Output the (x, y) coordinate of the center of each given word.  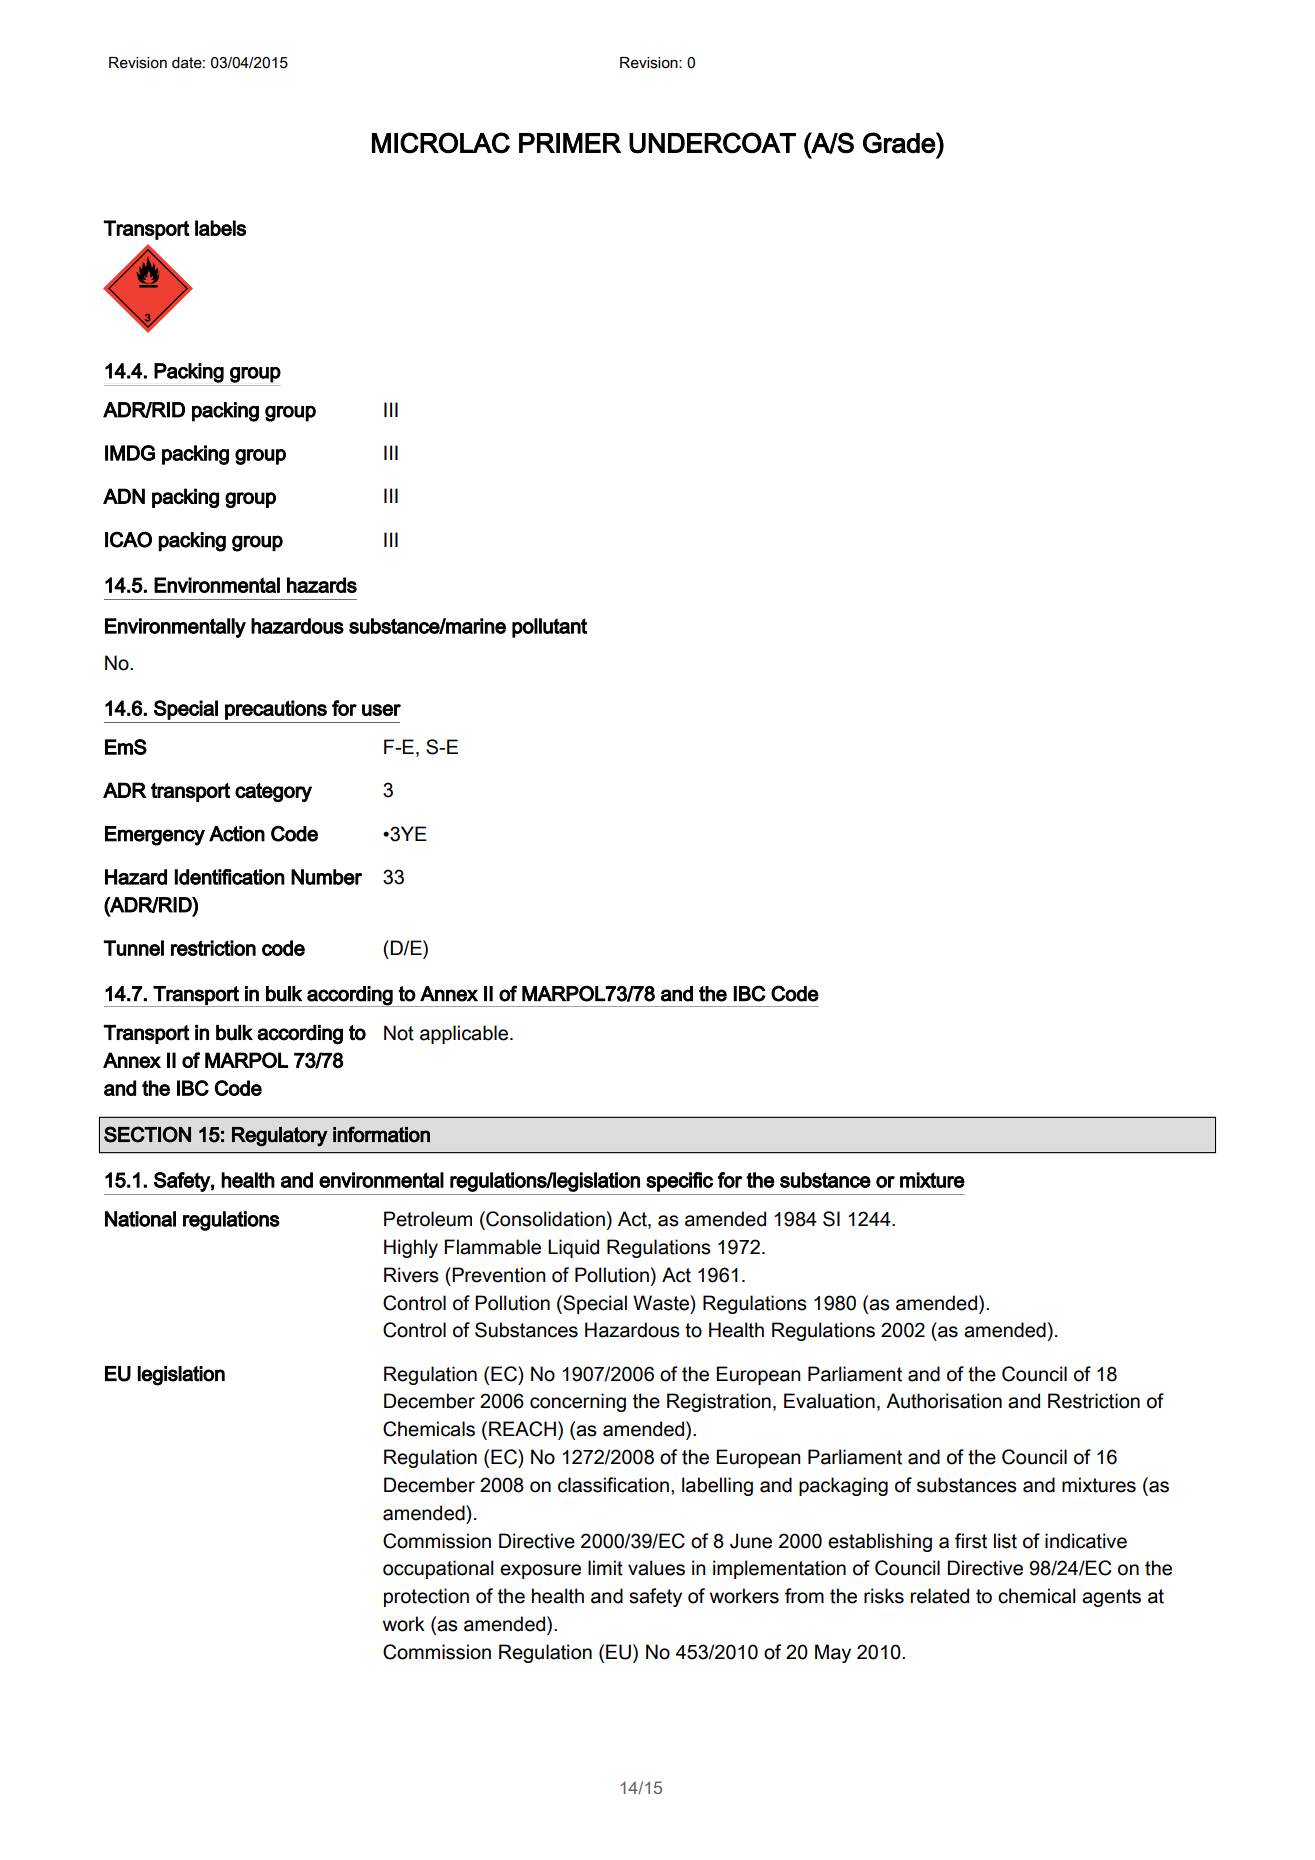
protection (426, 1597)
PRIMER (570, 143)
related (940, 1596)
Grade (900, 143)
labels (220, 228)
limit (605, 1568)
